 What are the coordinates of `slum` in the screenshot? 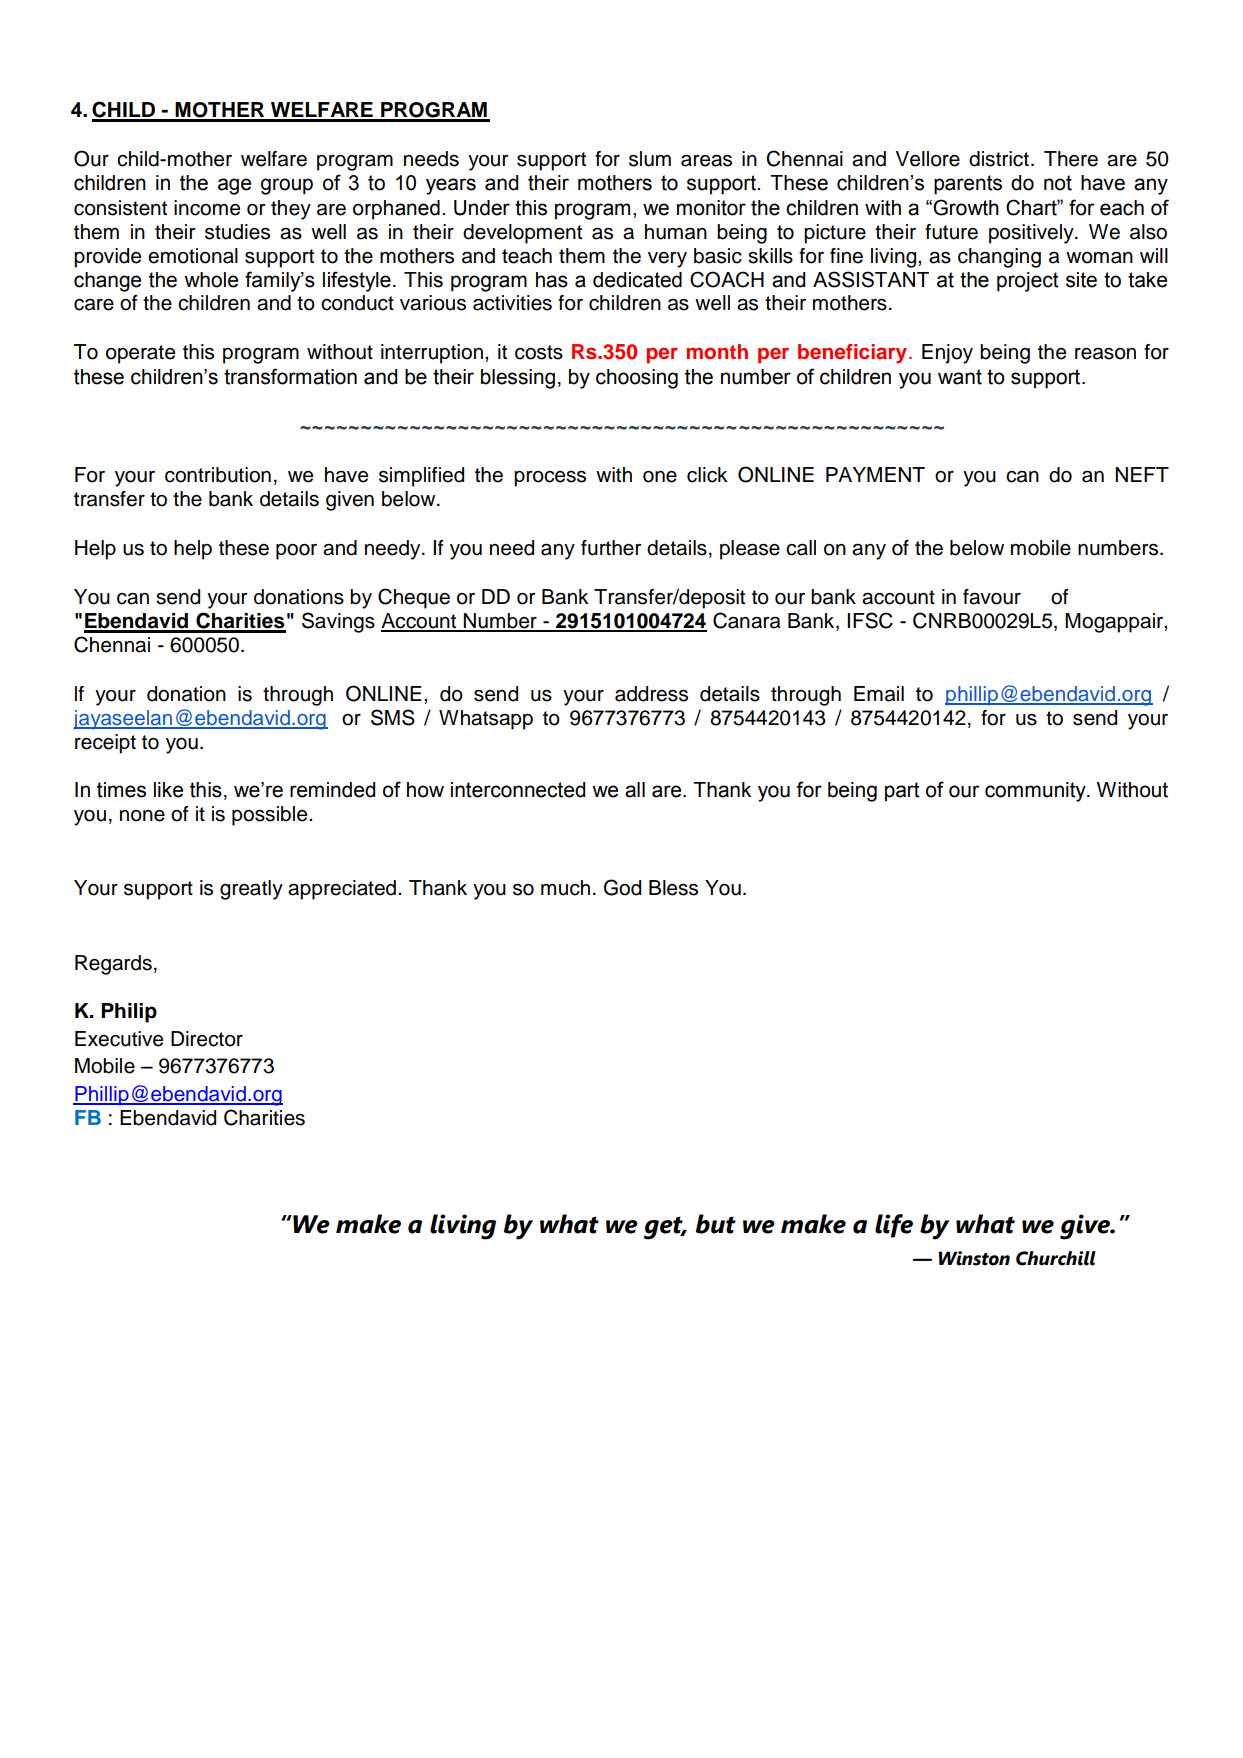 It's located at (650, 159).
